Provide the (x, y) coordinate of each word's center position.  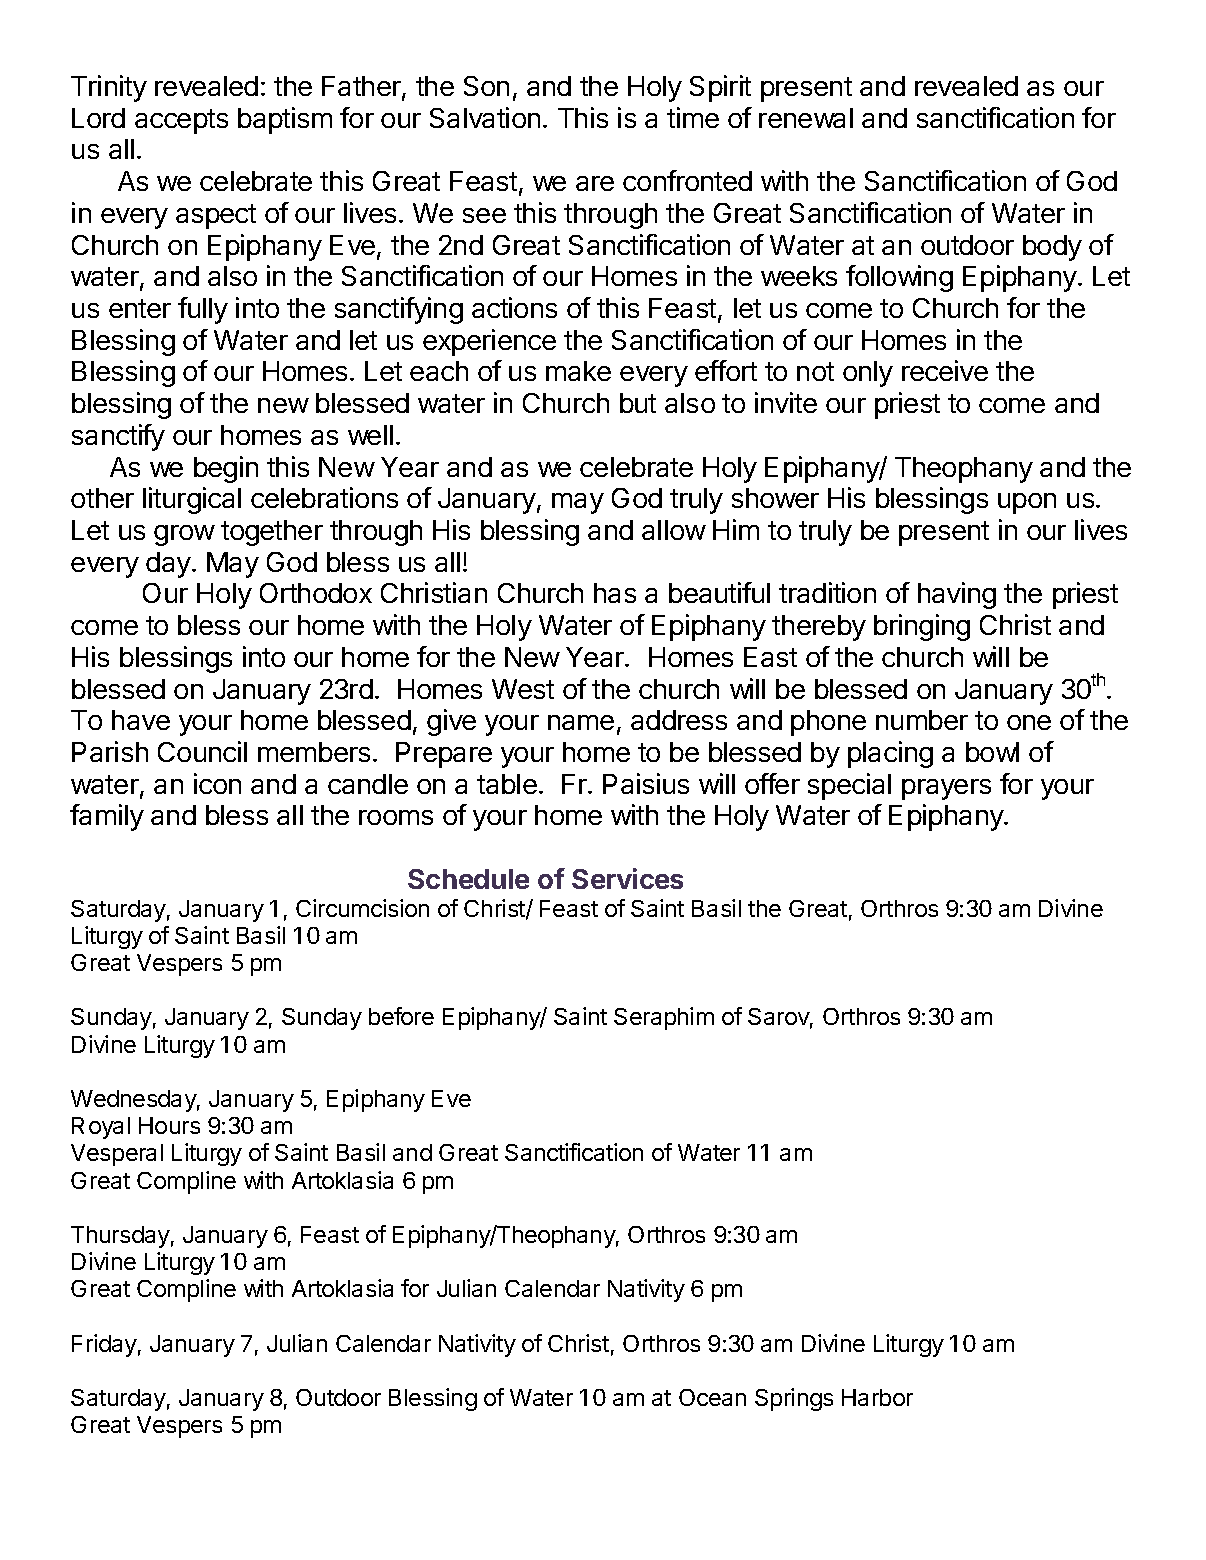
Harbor (877, 1397)
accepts (181, 121)
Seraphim (664, 1018)
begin (226, 469)
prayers (946, 789)
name (581, 722)
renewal (806, 118)
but (638, 403)
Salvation (485, 117)
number (922, 720)
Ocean (712, 1397)
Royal (101, 1128)
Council (202, 751)
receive (945, 370)
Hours (169, 1125)
